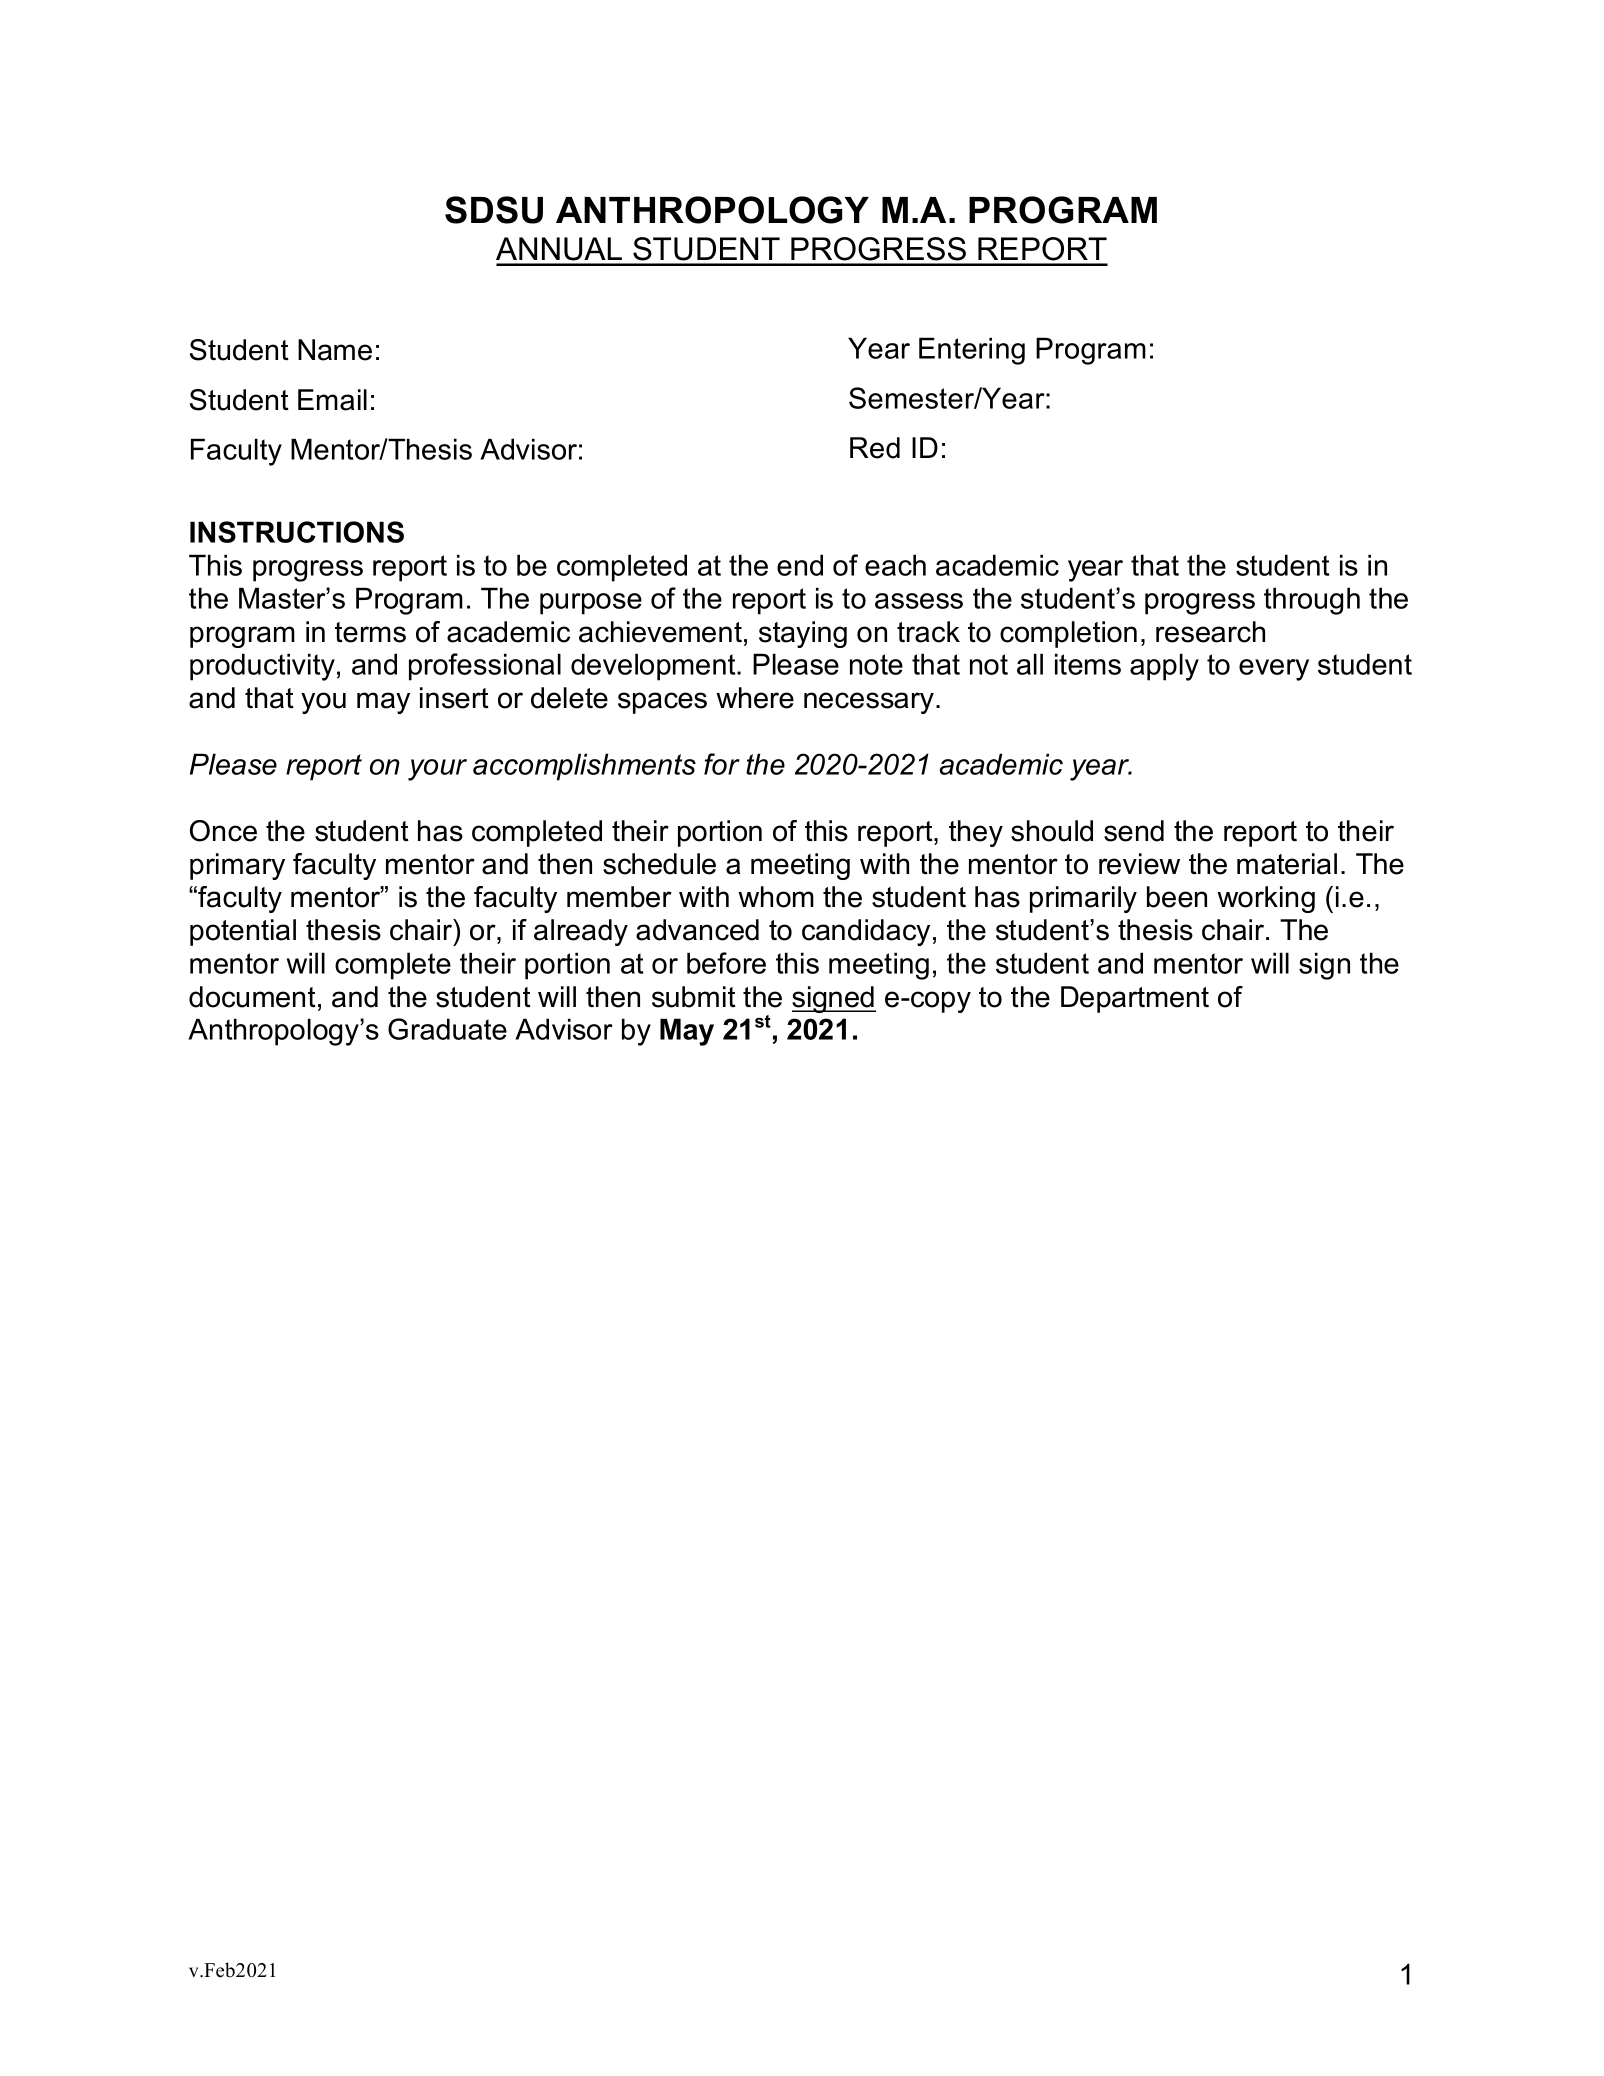 The height and width of the screenshot is (2076, 1604). What do you see at coordinates (1164, 667) in the screenshot?
I see `apply` at bounding box center [1164, 667].
